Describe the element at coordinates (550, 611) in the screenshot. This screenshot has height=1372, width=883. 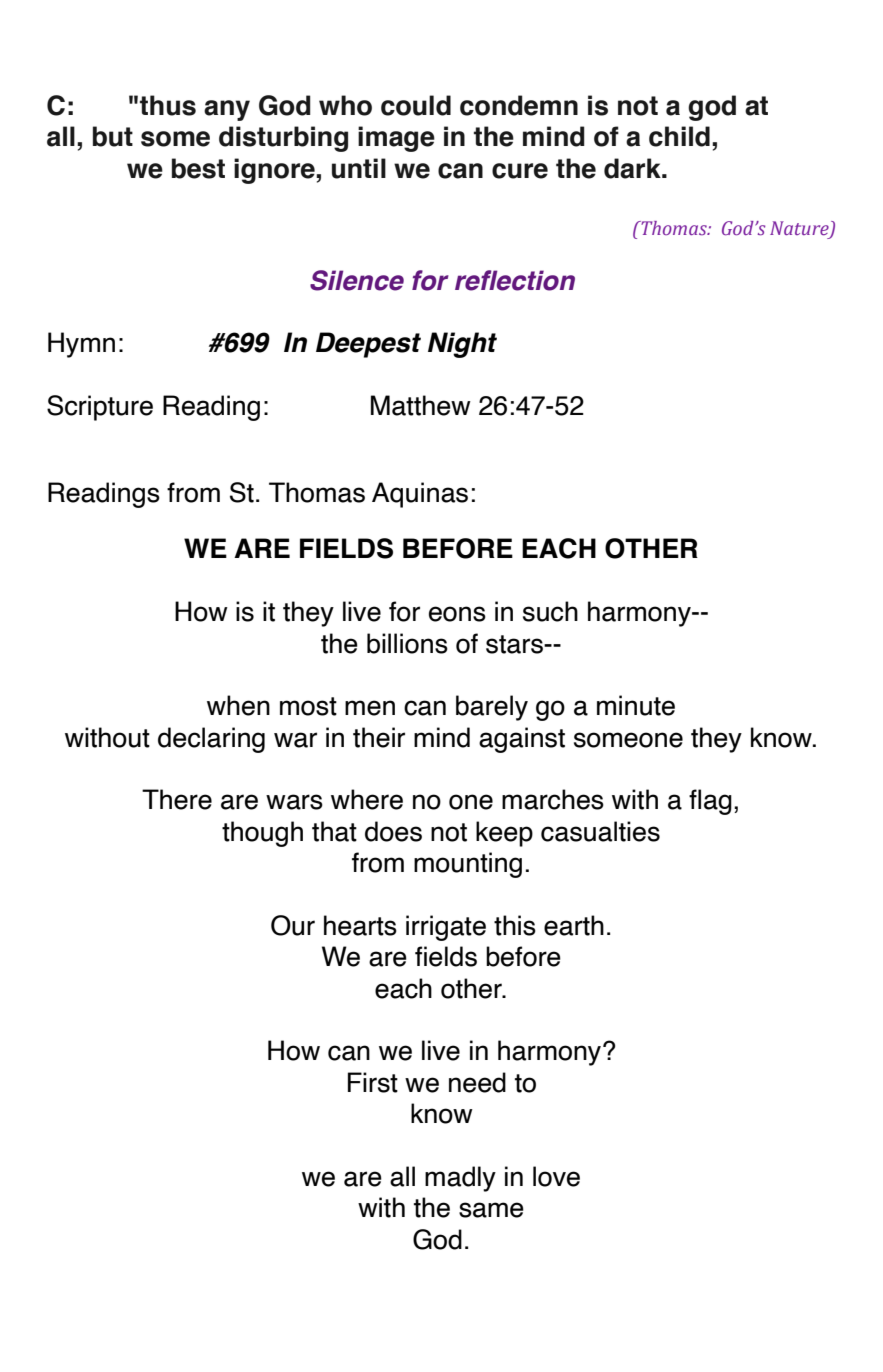
I see `such` at that location.
